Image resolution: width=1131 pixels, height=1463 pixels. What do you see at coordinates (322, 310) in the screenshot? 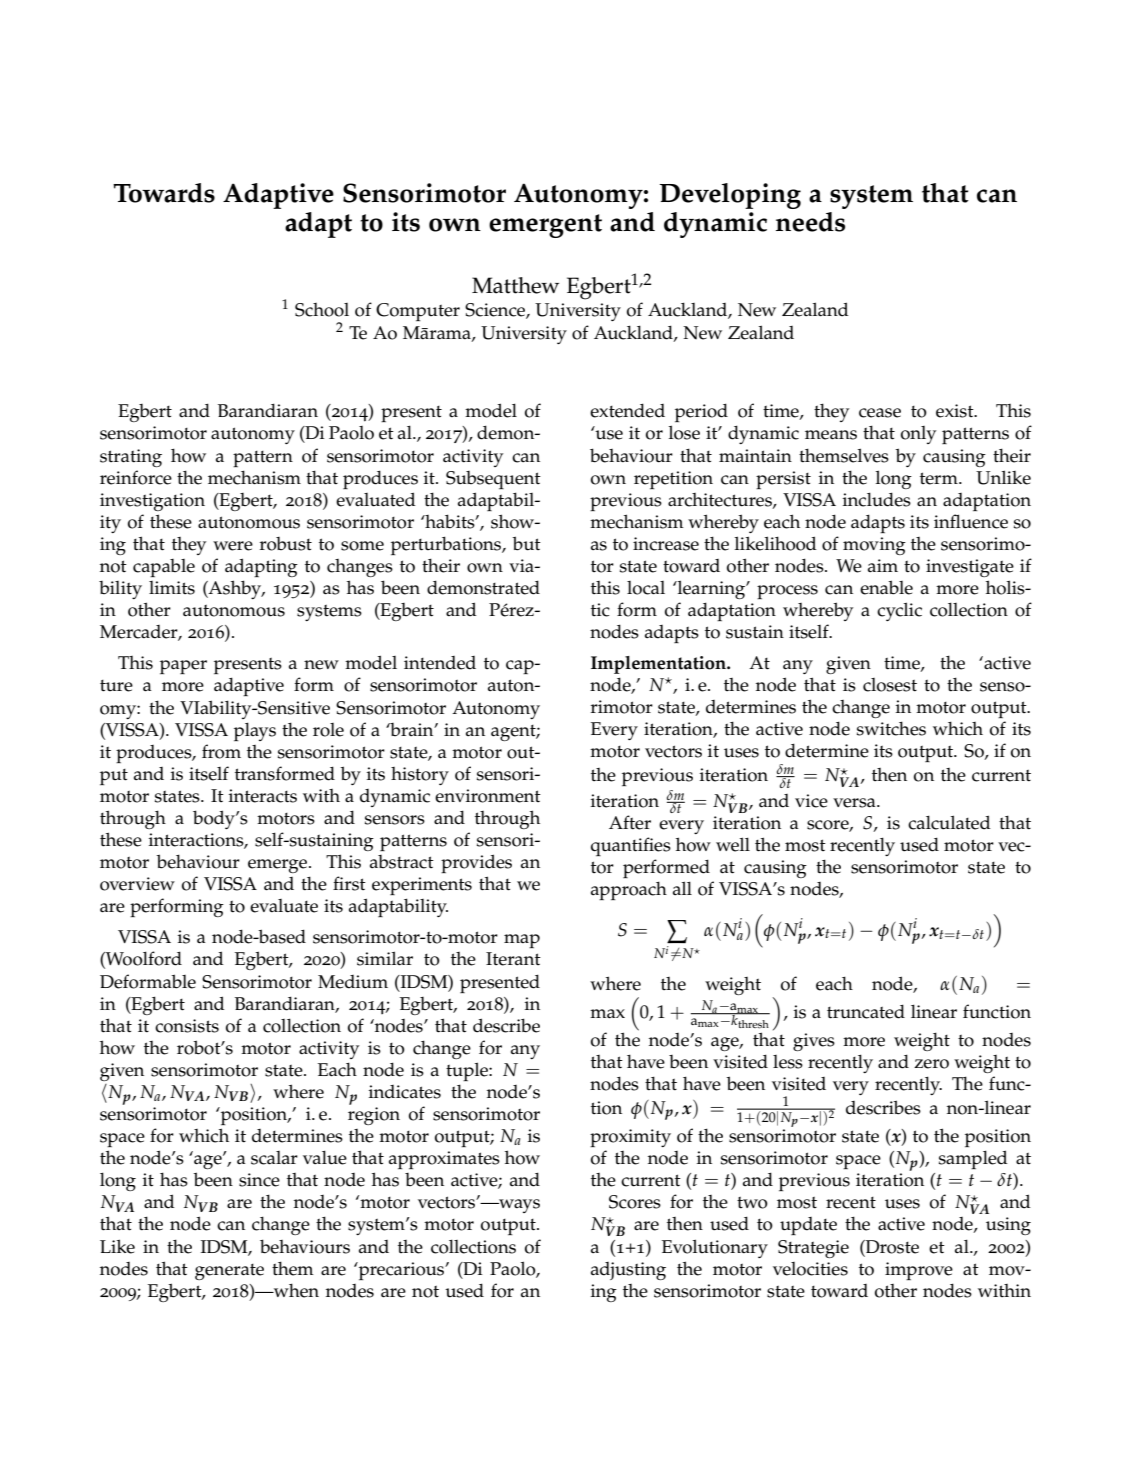
I see `School` at bounding box center [322, 310].
